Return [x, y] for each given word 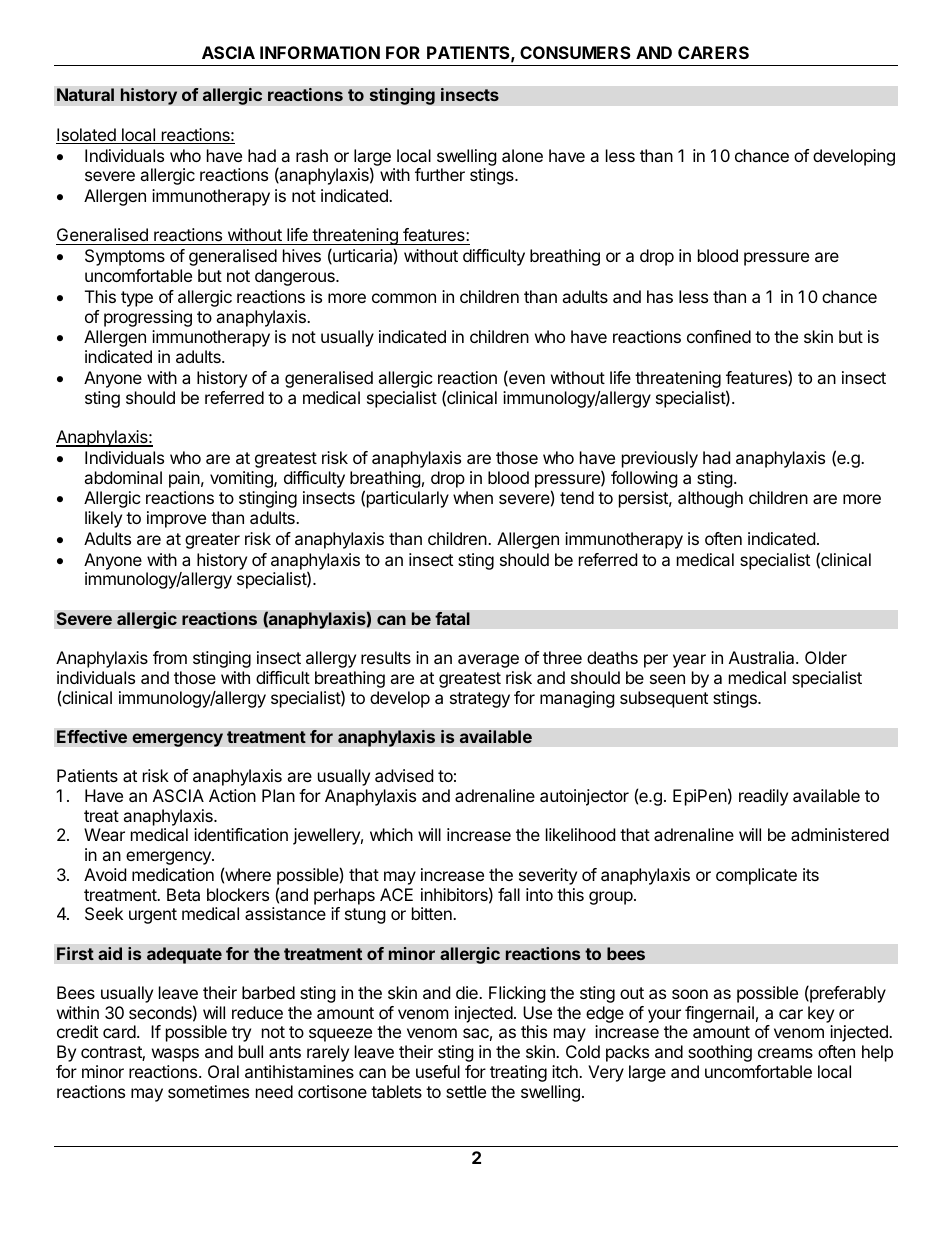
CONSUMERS [575, 52]
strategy [480, 700]
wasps [175, 1055]
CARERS [713, 52]
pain [184, 479]
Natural [85, 94]
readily [763, 797]
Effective [92, 736]
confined [719, 336]
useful [438, 1071]
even [526, 380]
